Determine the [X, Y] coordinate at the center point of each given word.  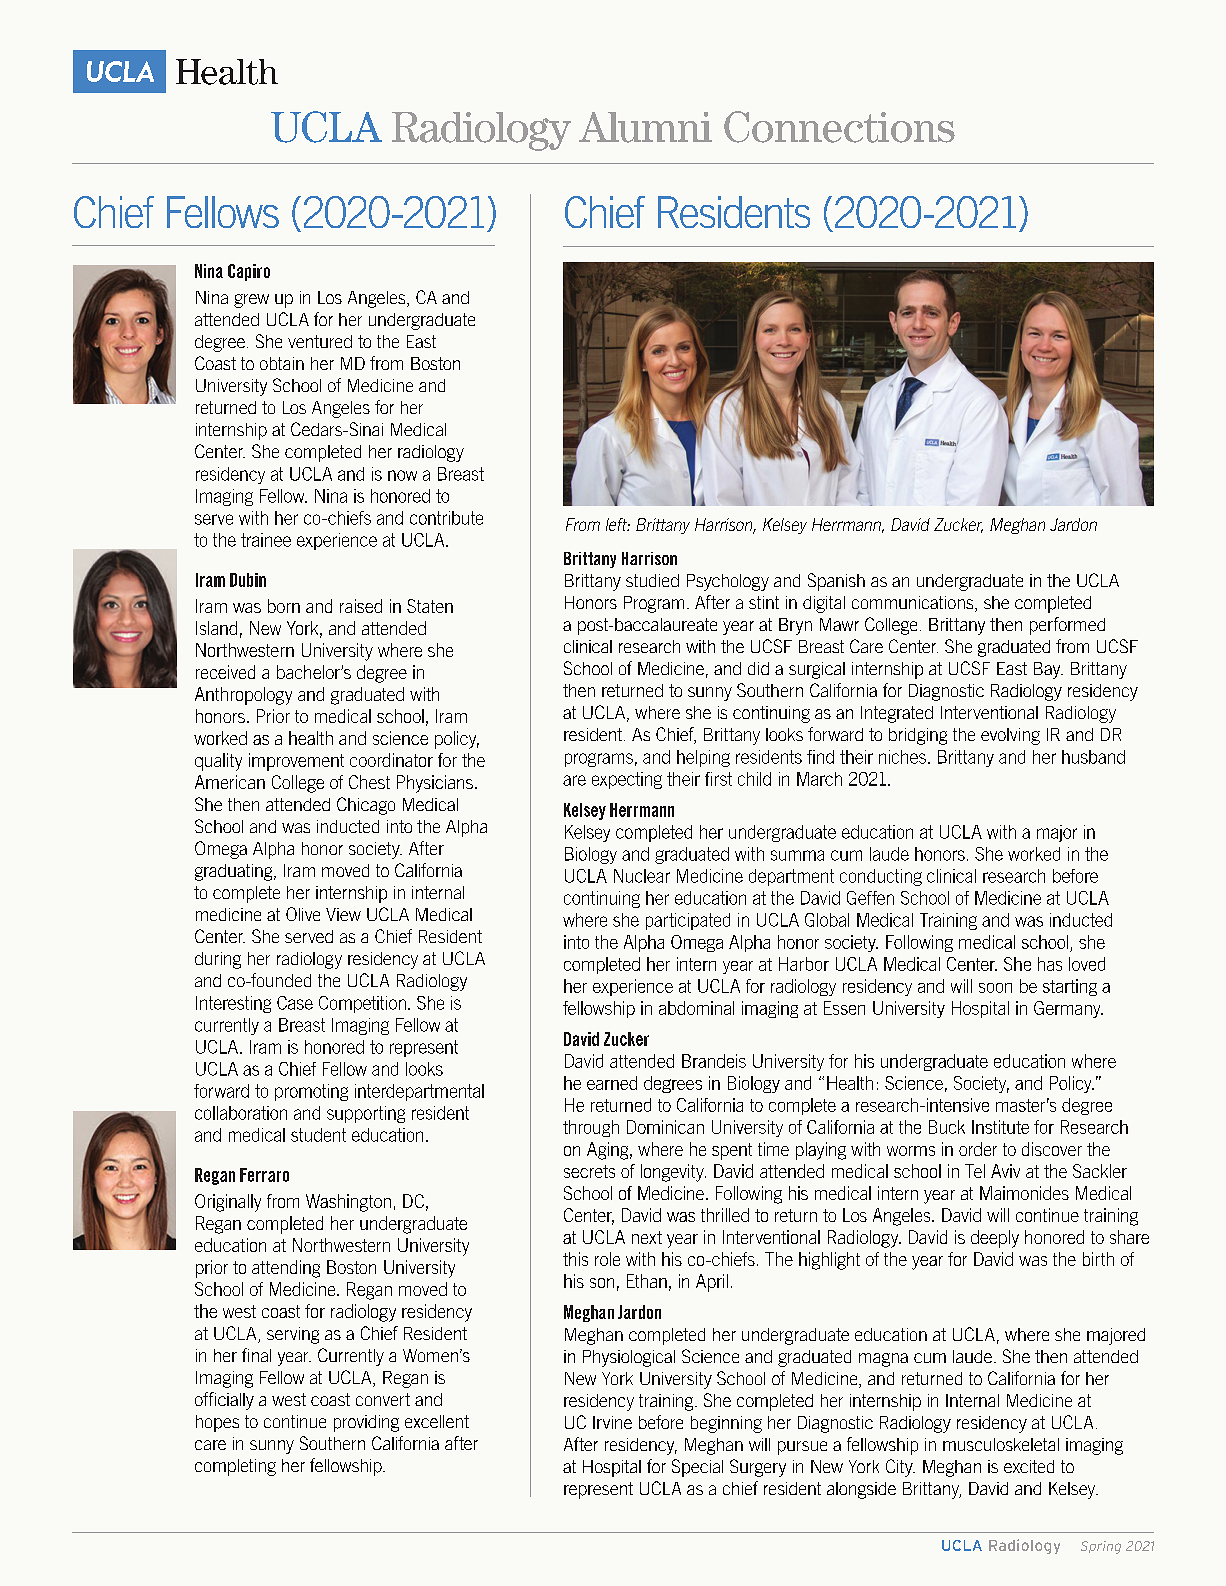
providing [366, 1423]
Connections [839, 127]
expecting [627, 780]
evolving [1010, 736]
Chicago [366, 806]
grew [251, 301]
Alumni [645, 127]
